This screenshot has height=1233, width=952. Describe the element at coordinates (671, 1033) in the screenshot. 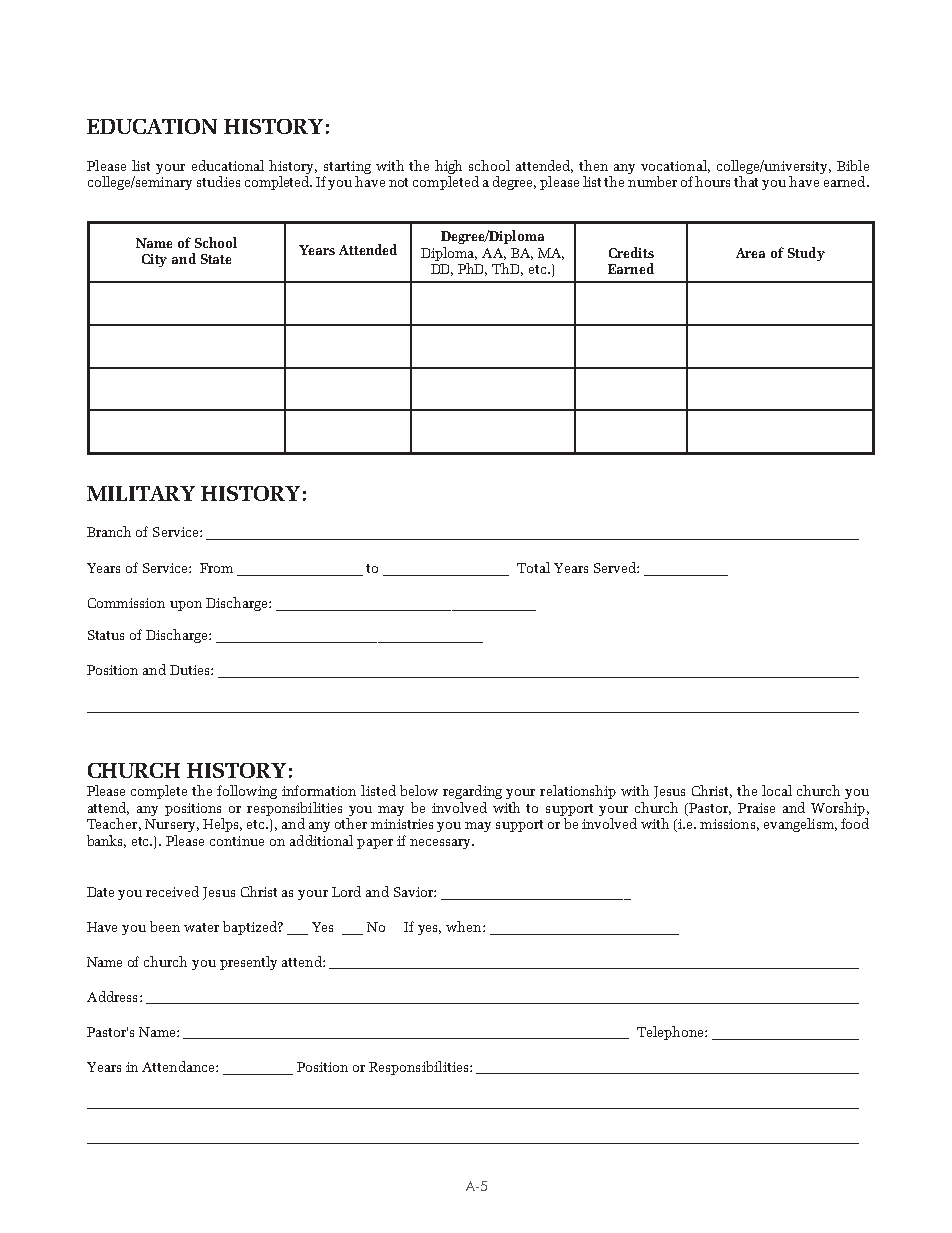

I see `Telephone` at that location.
